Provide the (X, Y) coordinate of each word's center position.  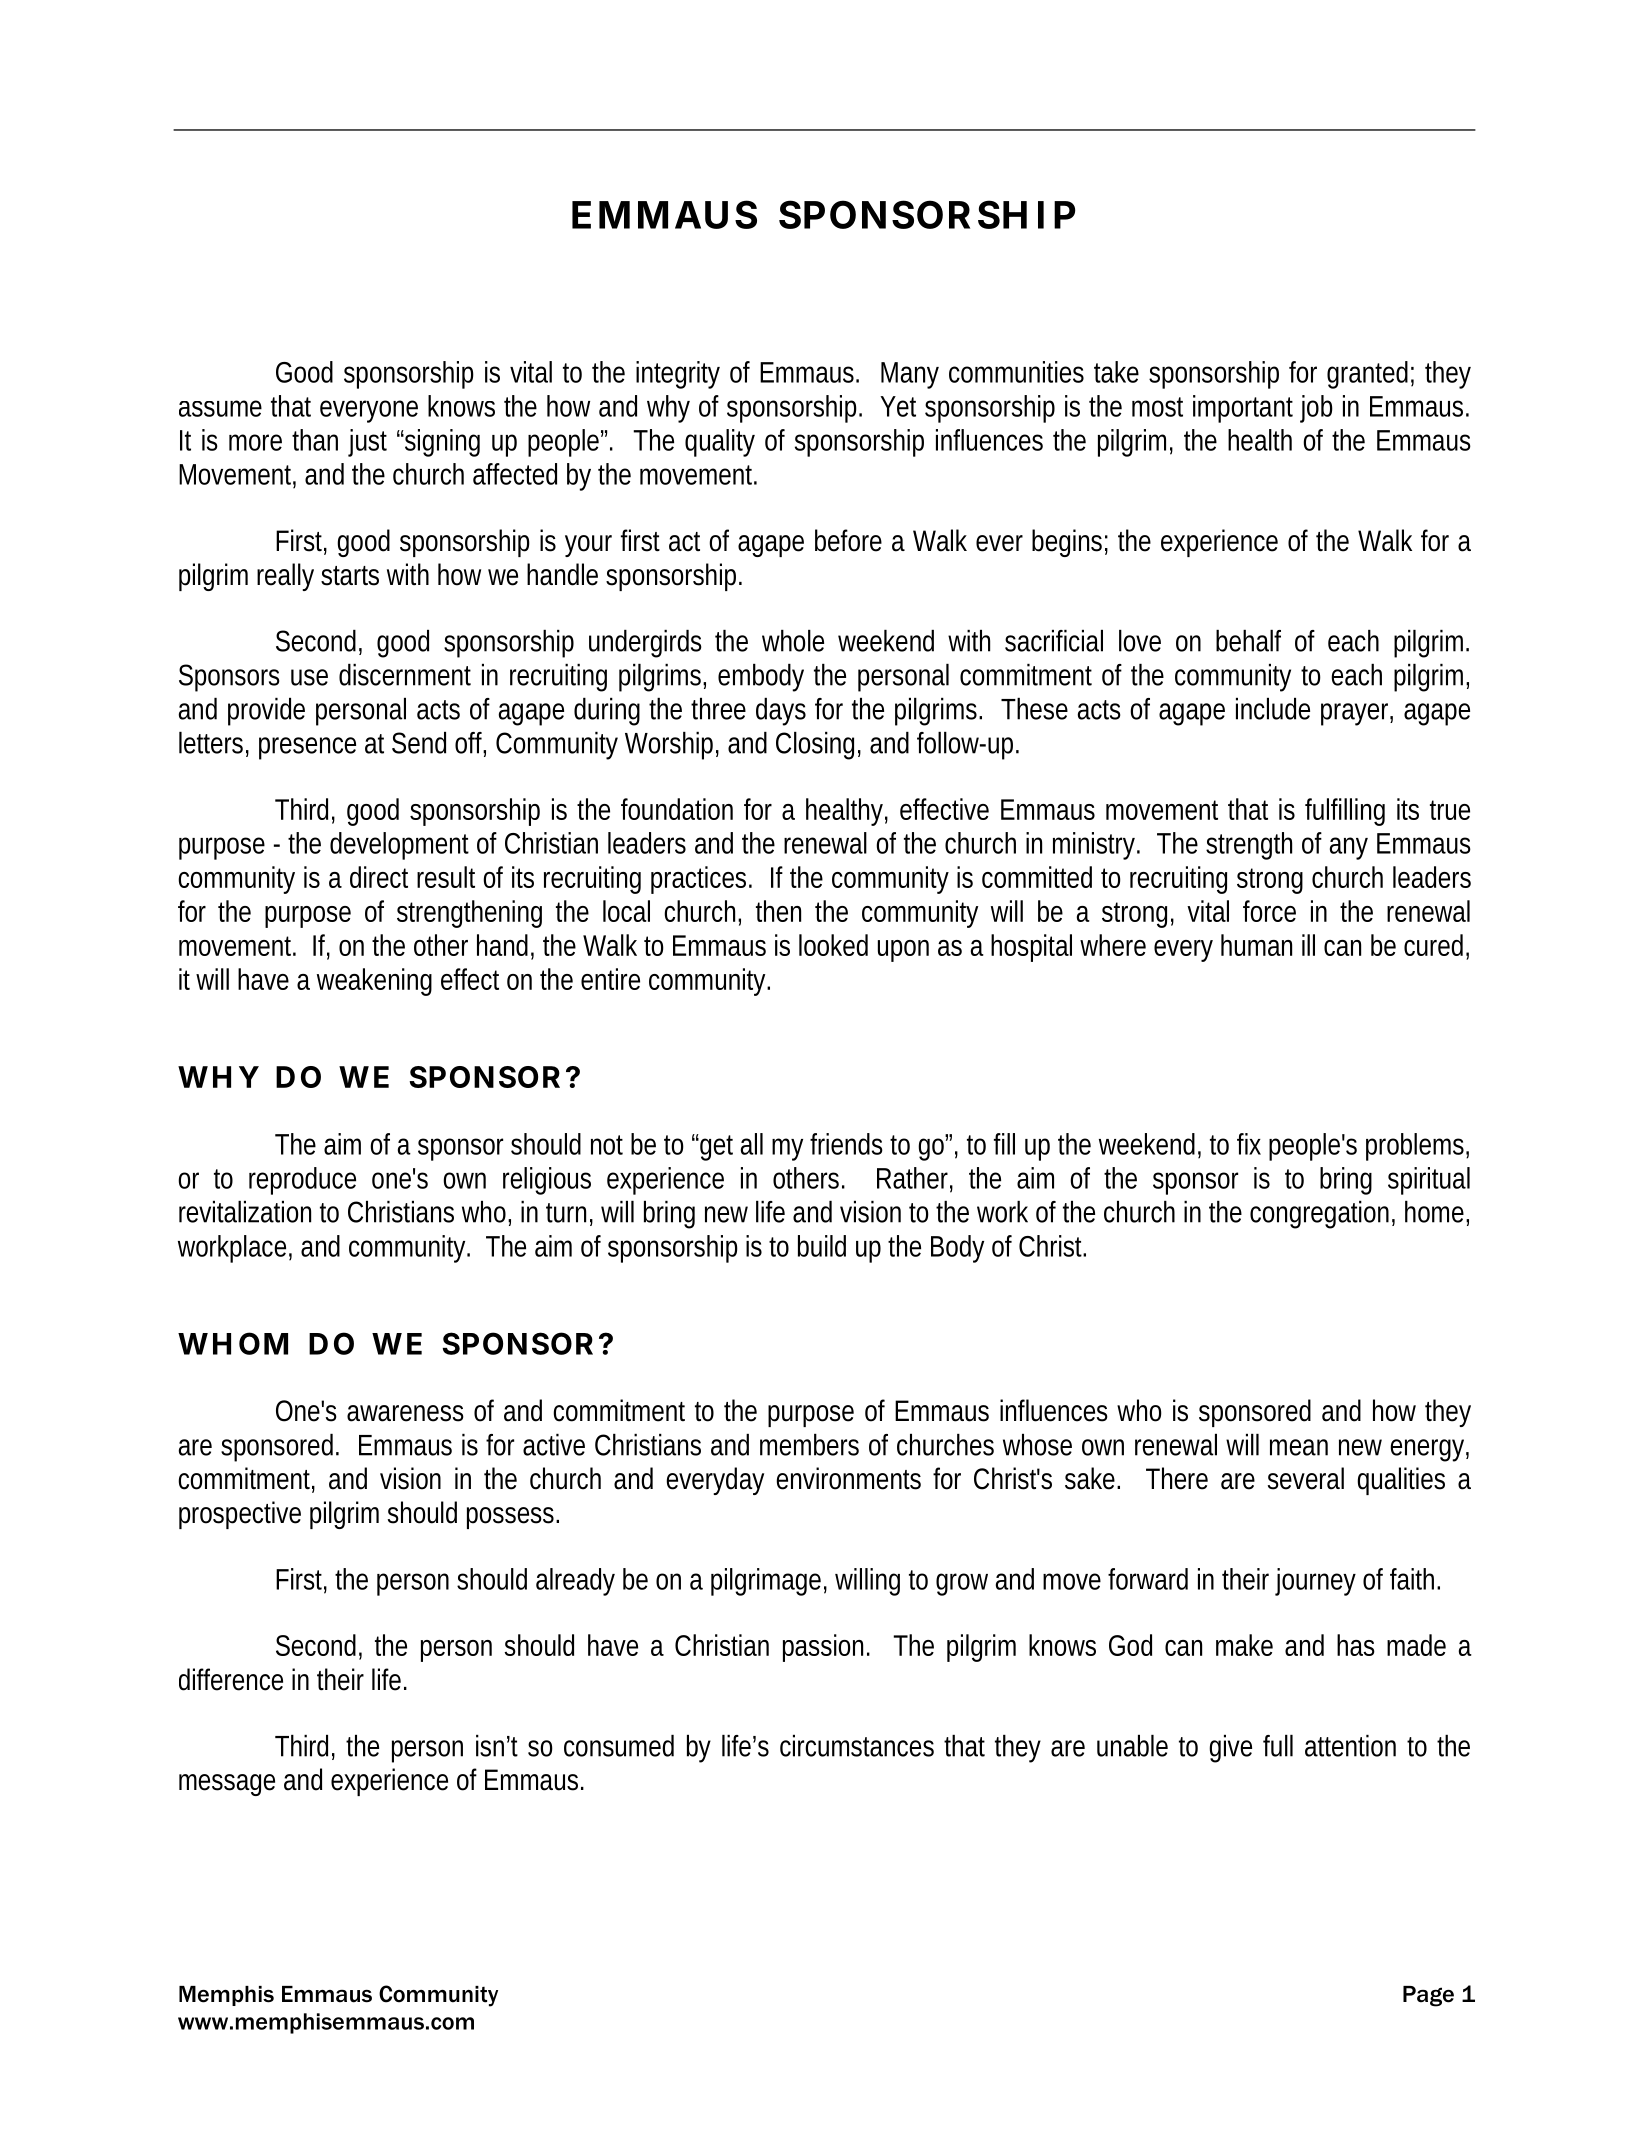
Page (1428, 1996)
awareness (405, 1413)
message (227, 1785)
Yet (898, 406)
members (809, 1445)
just (367, 443)
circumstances (857, 1746)
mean (1299, 1447)
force (1269, 911)
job (1316, 409)
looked (833, 945)
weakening (374, 982)
